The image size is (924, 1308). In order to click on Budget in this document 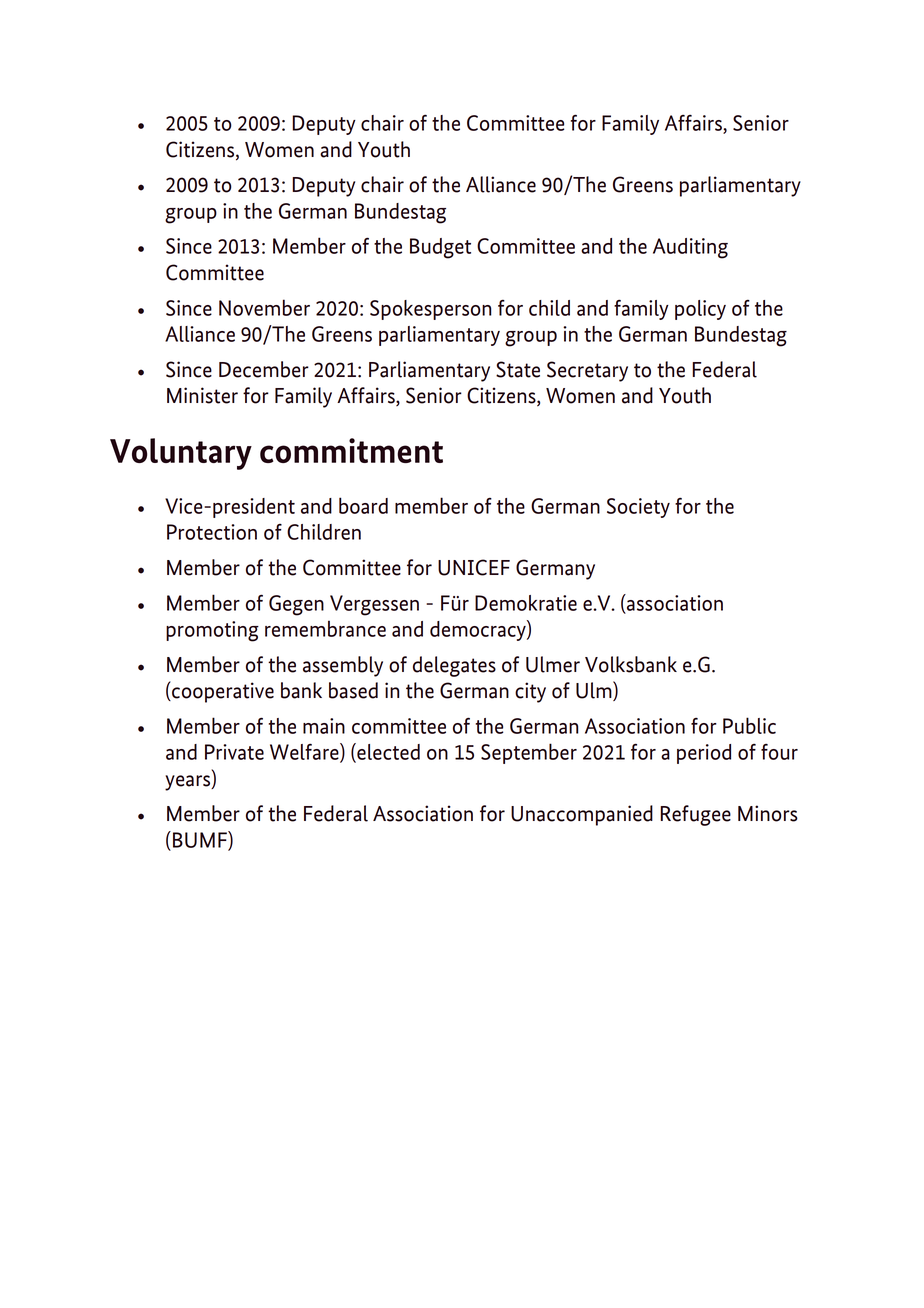, I will do `click(440, 248)`.
